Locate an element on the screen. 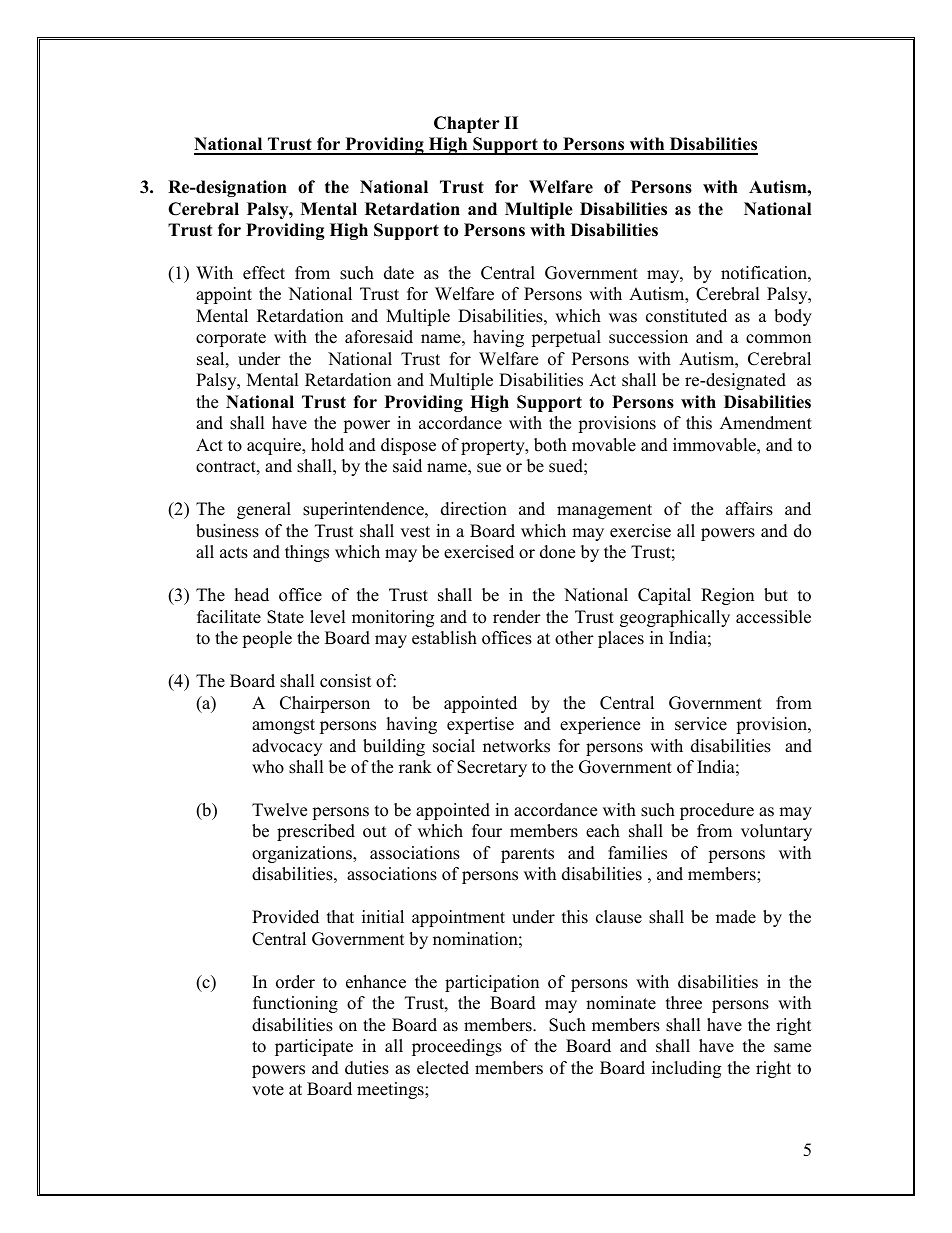 This screenshot has height=1233, width=952. Region is located at coordinates (727, 596).
